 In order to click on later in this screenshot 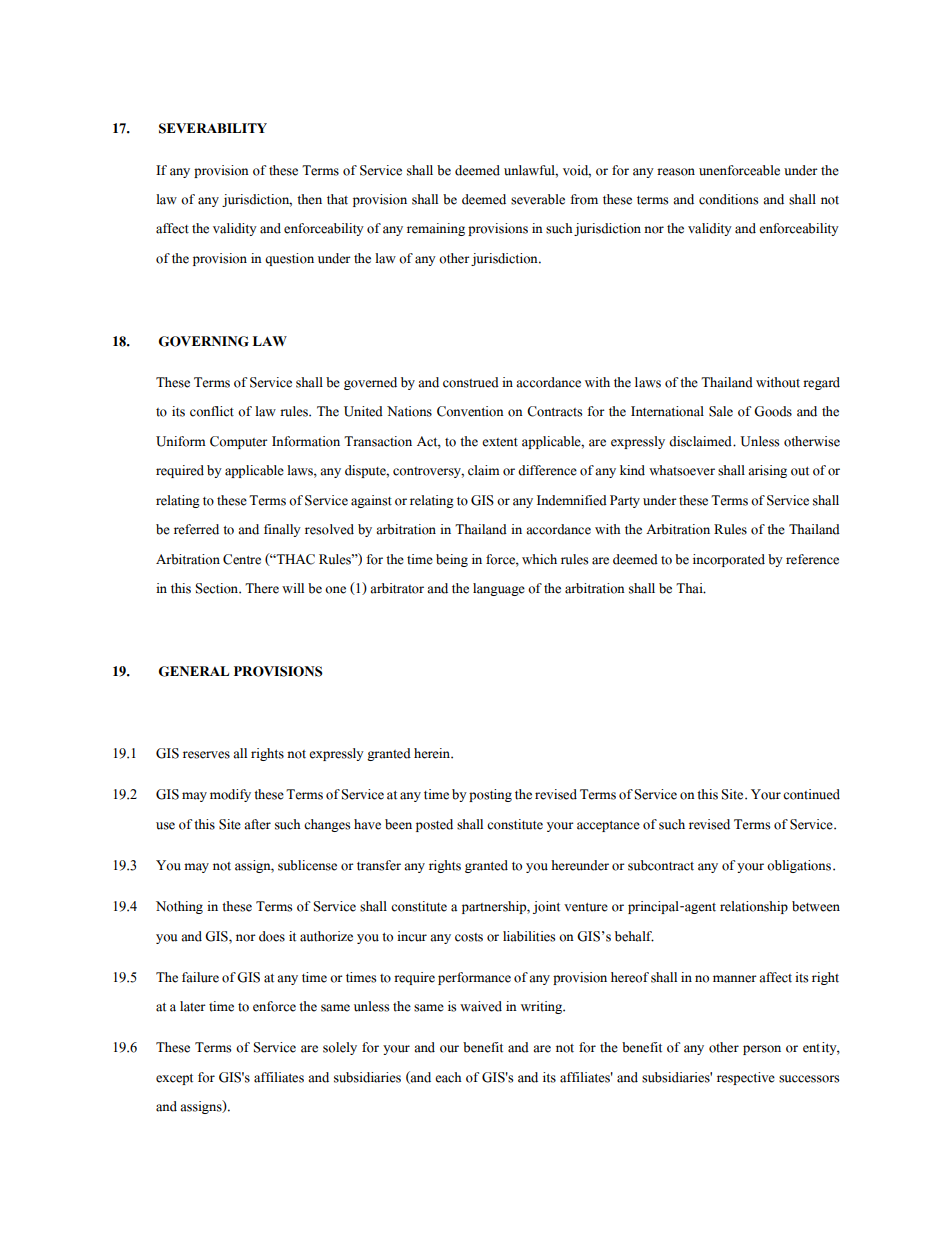, I will do `click(193, 1006)`.
